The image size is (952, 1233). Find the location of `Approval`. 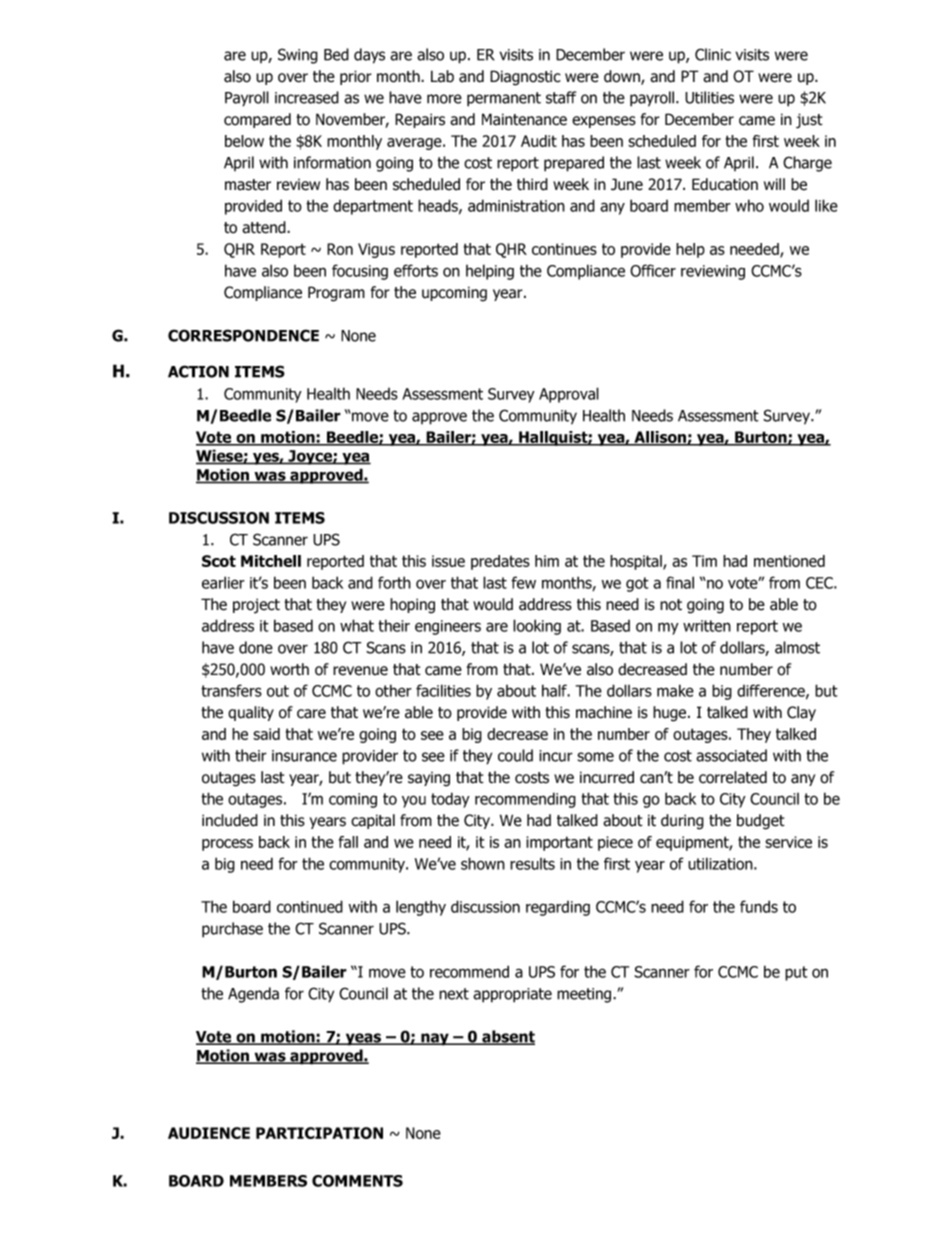

Approval is located at coordinates (569, 395).
